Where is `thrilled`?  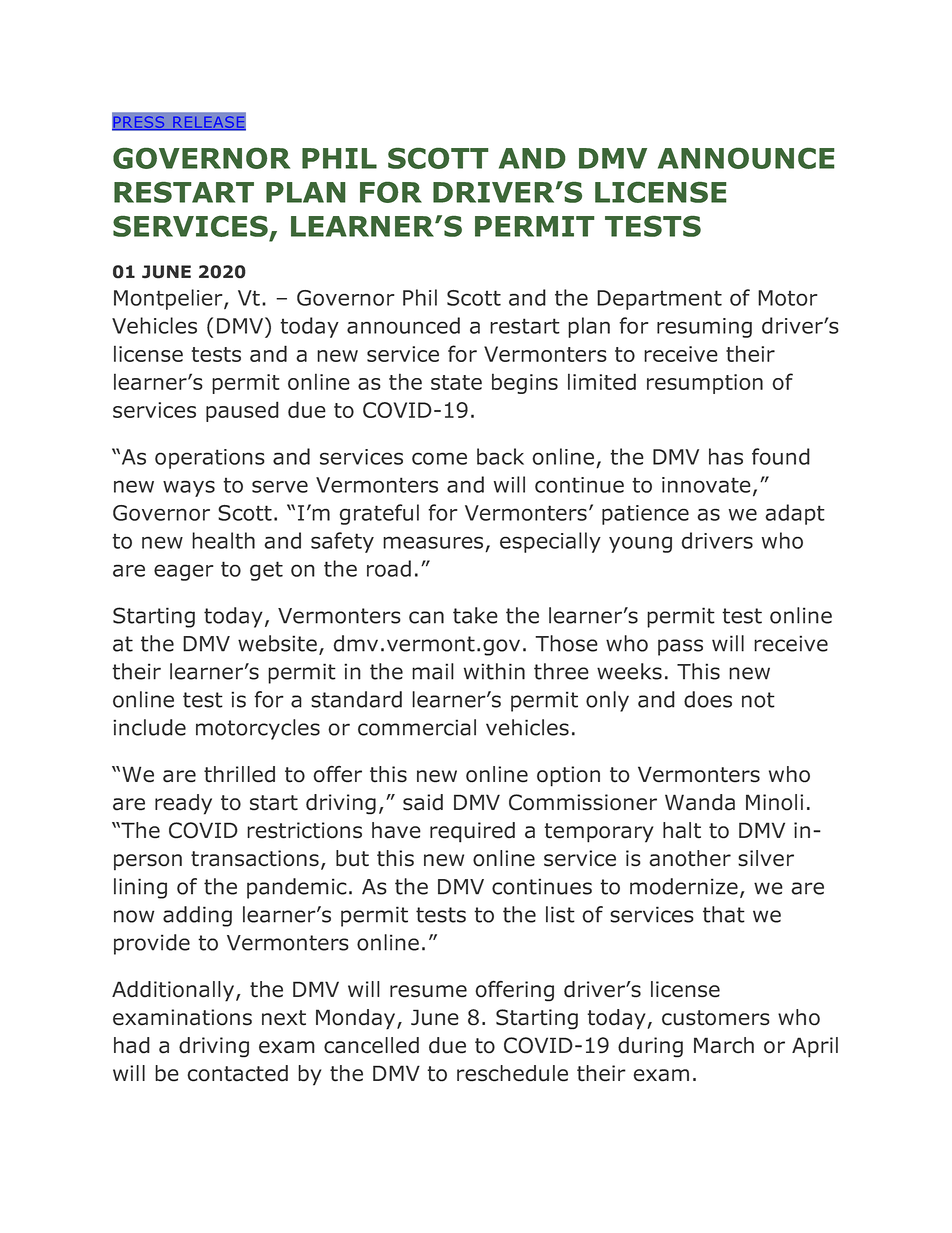 thrilled is located at coordinates (239, 774).
